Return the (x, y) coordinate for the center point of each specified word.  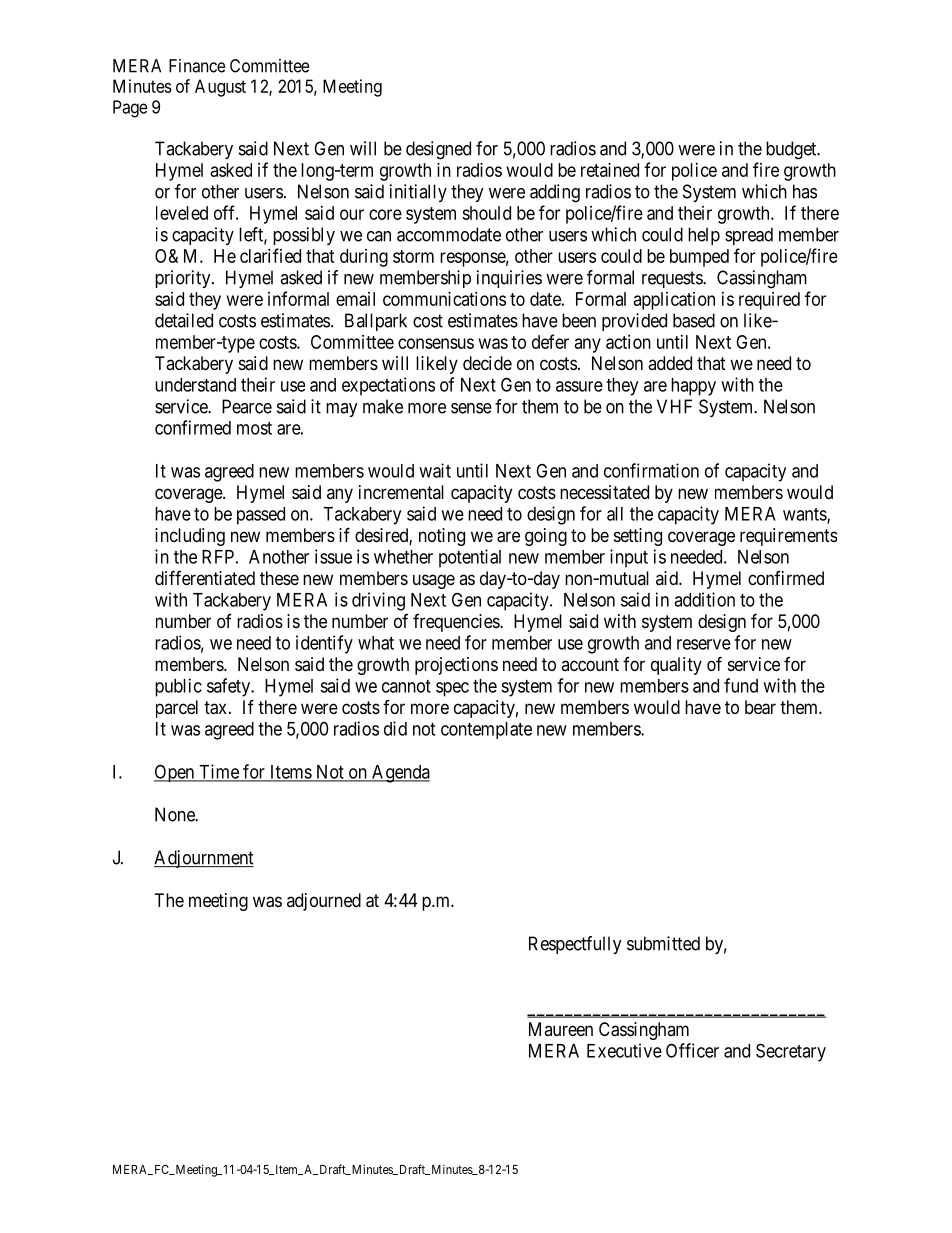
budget (792, 150)
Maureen (561, 1029)
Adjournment (204, 859)
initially (418, 193)
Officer (692, 1050)
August (220, 88)
